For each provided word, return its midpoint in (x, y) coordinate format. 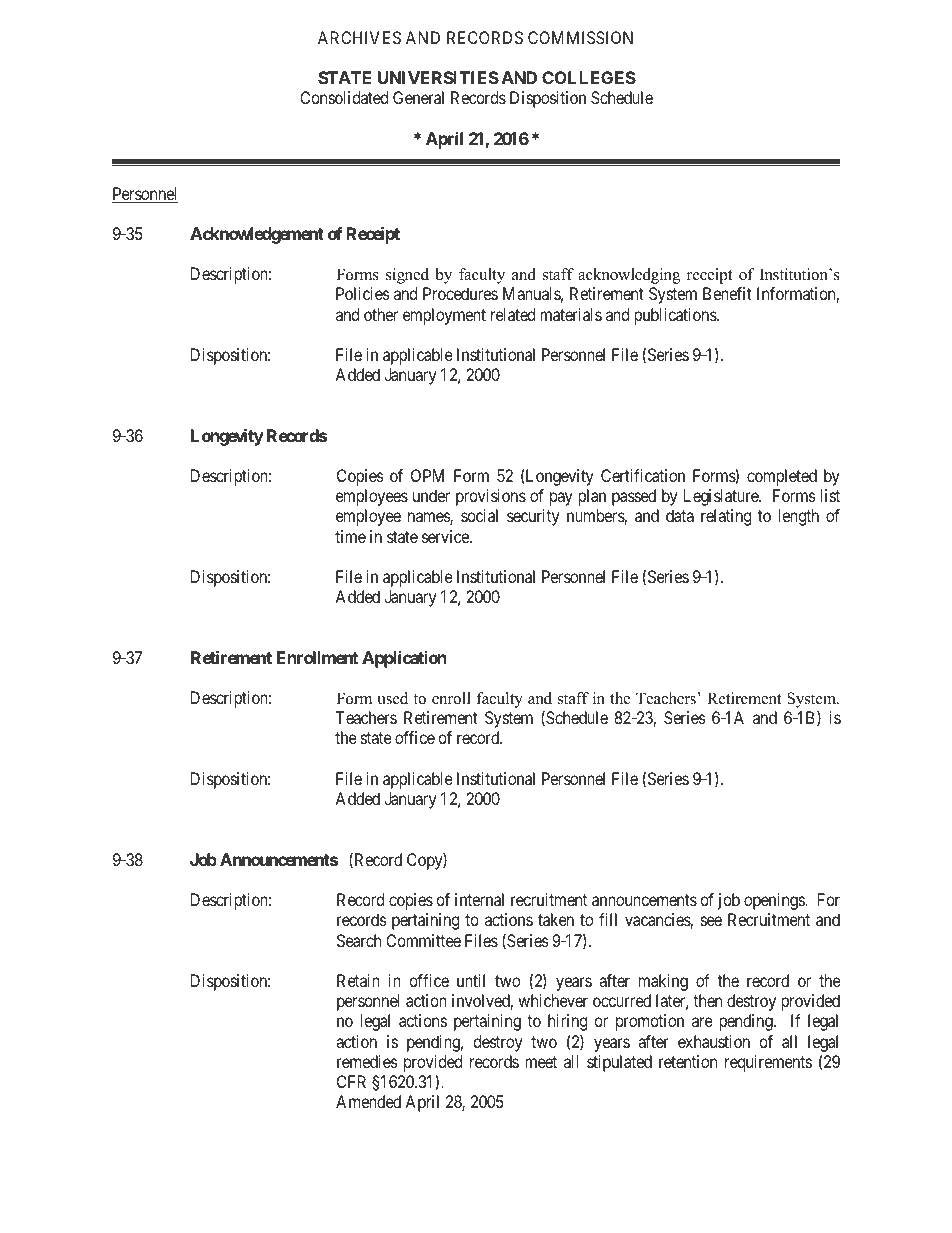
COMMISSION (580, 37)
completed (782, 477)
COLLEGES (589, 77)
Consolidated (344, 97)
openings (775, 901)
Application (404, 659)
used (392, 698)
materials (571, 314)
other (381, 314)
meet (541, 1062)
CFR (351, 1081)
